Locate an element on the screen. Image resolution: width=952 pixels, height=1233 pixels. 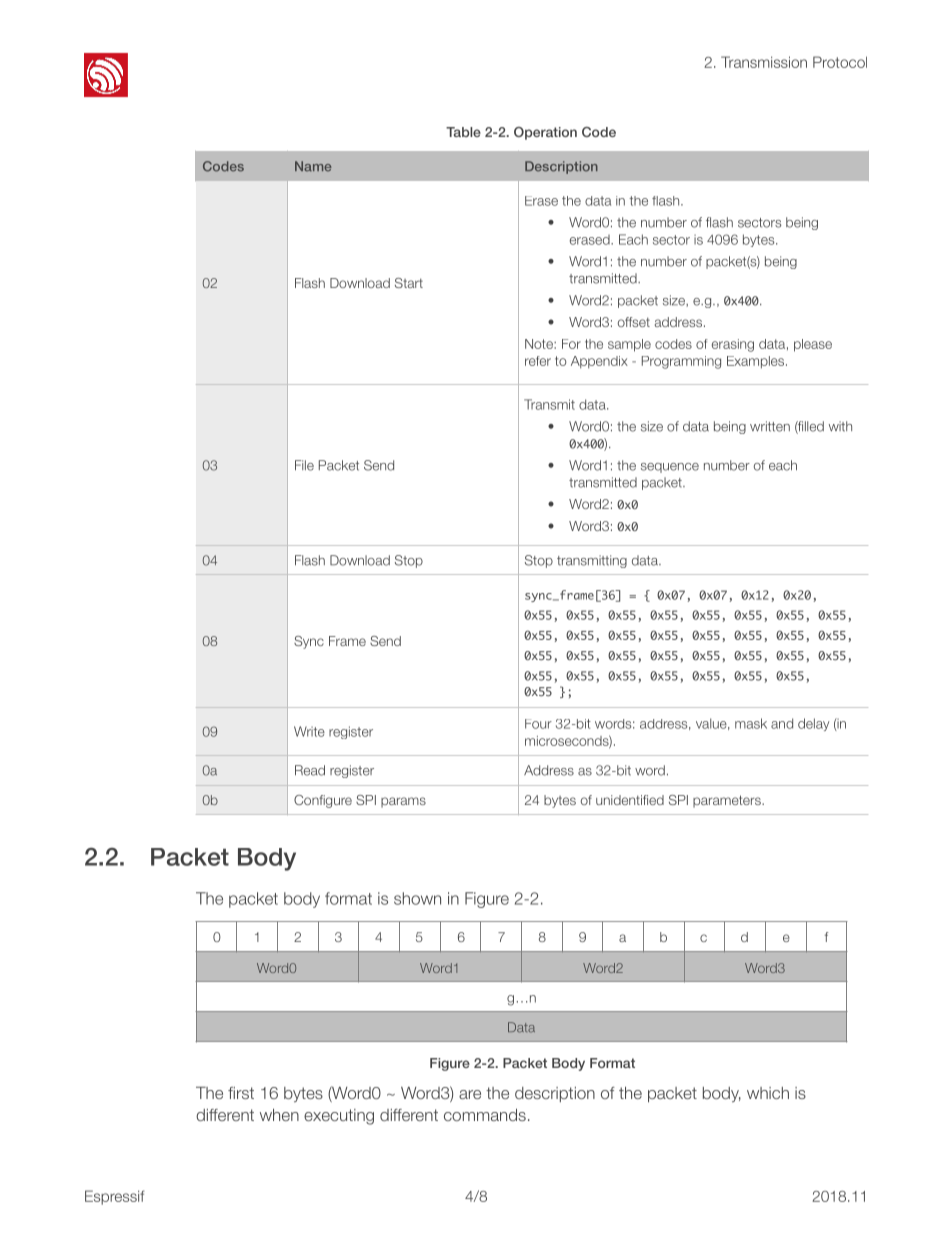
Transmission is located at coordinates (764, 62).
